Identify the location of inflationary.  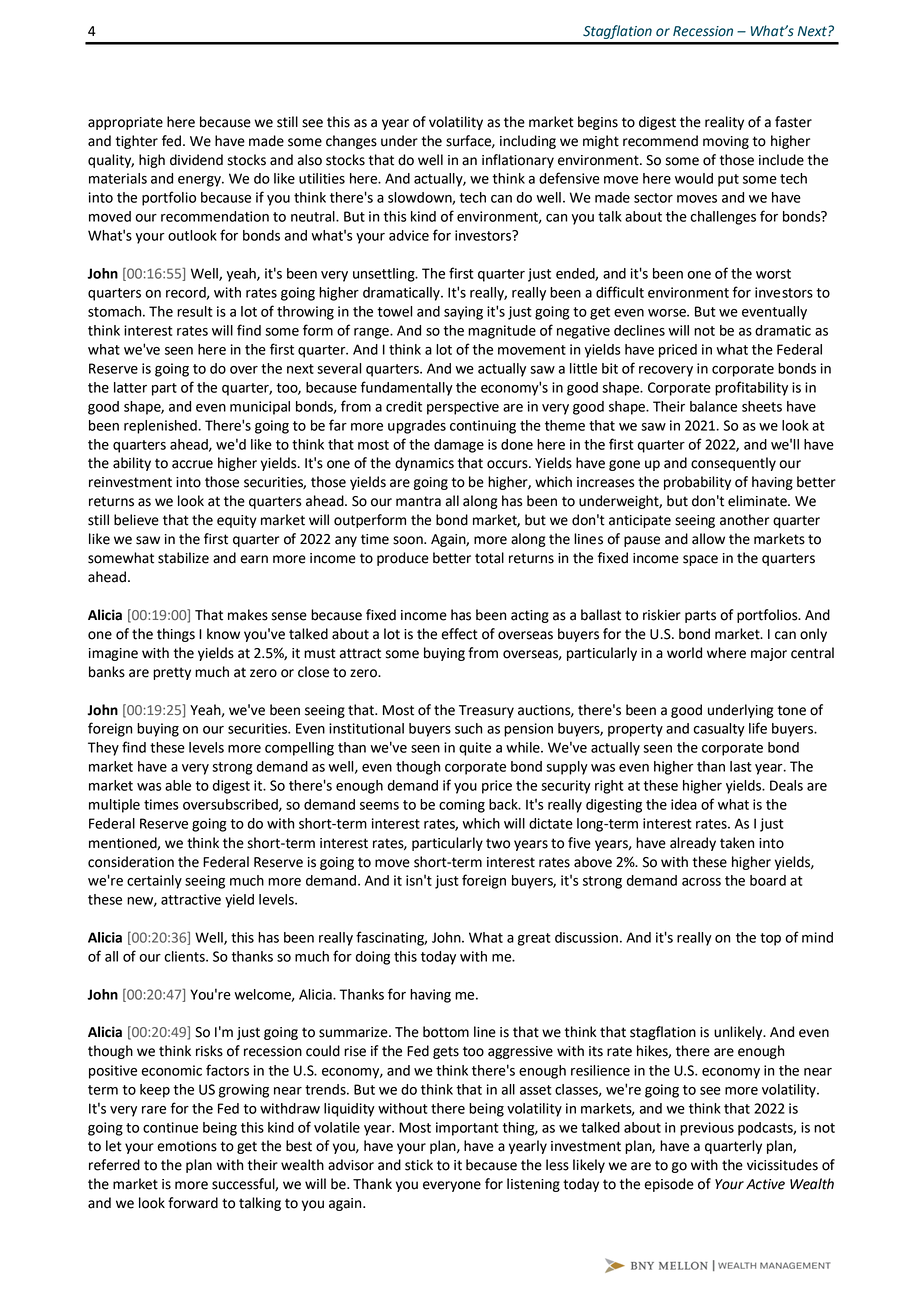
(518, 161).
